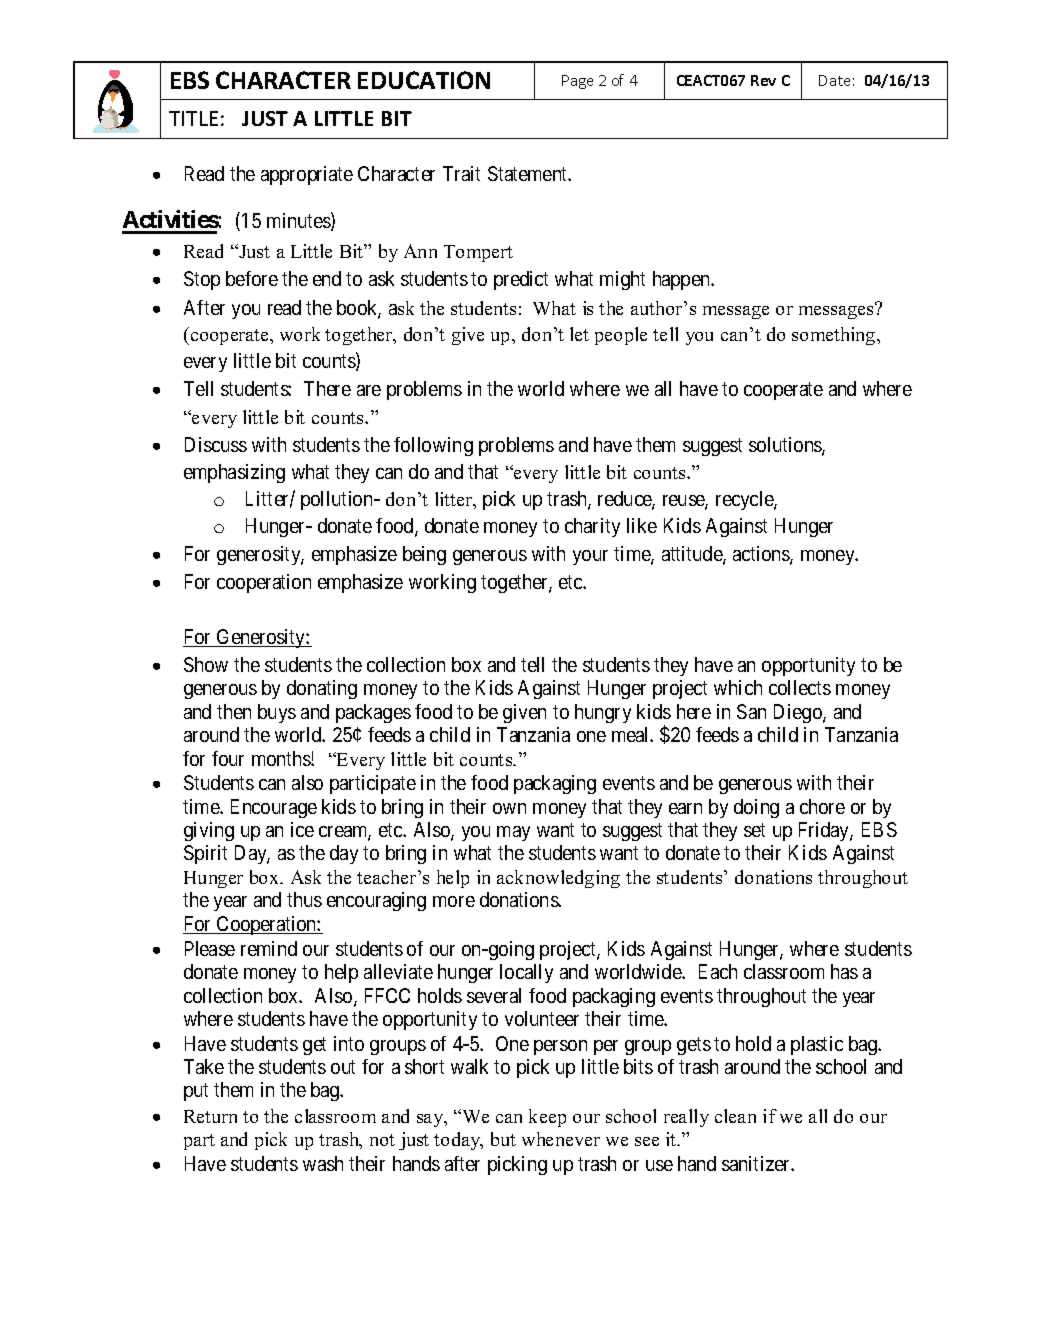 Image resolution: width=1038 pixels, height=1343 pixels. Describe the element at coordinates (577, 82) in the screenshot. I see `Page` at that location.
